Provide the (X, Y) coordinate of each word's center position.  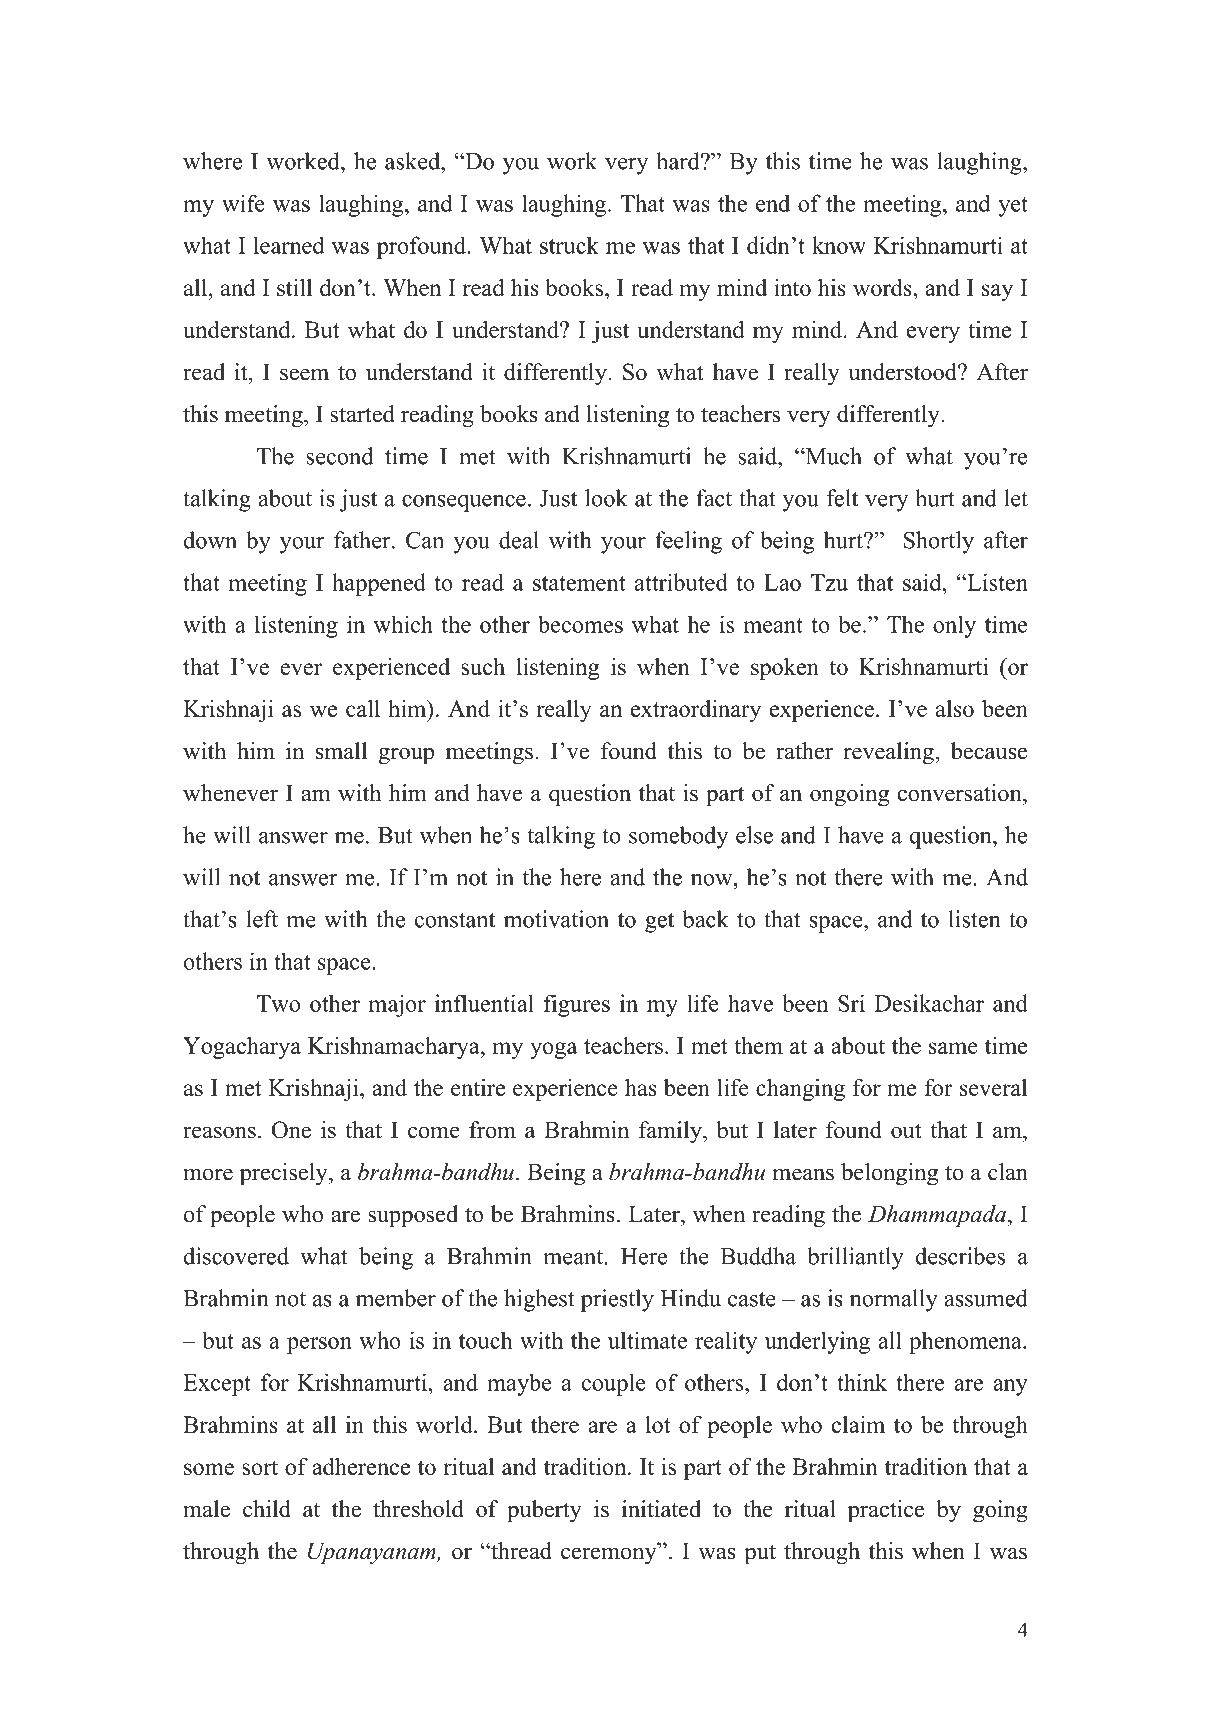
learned (289, 245)
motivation (556, 919)
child (267, 1509)
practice (886, 1511)
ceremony (610, 1556)
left (262, 919)
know (839, 245)
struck (569, 245)
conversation (961, 793)
